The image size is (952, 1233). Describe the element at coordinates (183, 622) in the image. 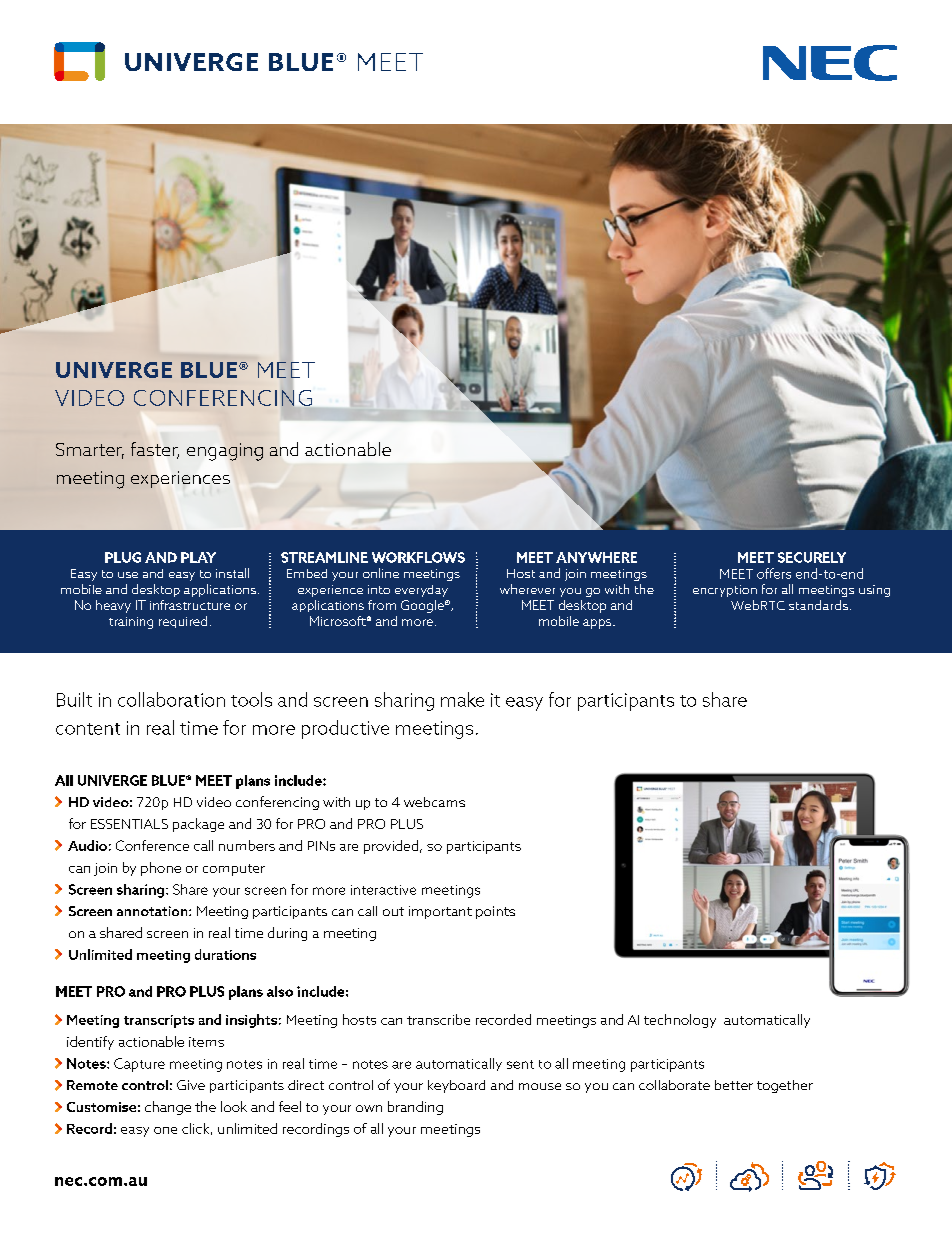

I see `required` at that location.
